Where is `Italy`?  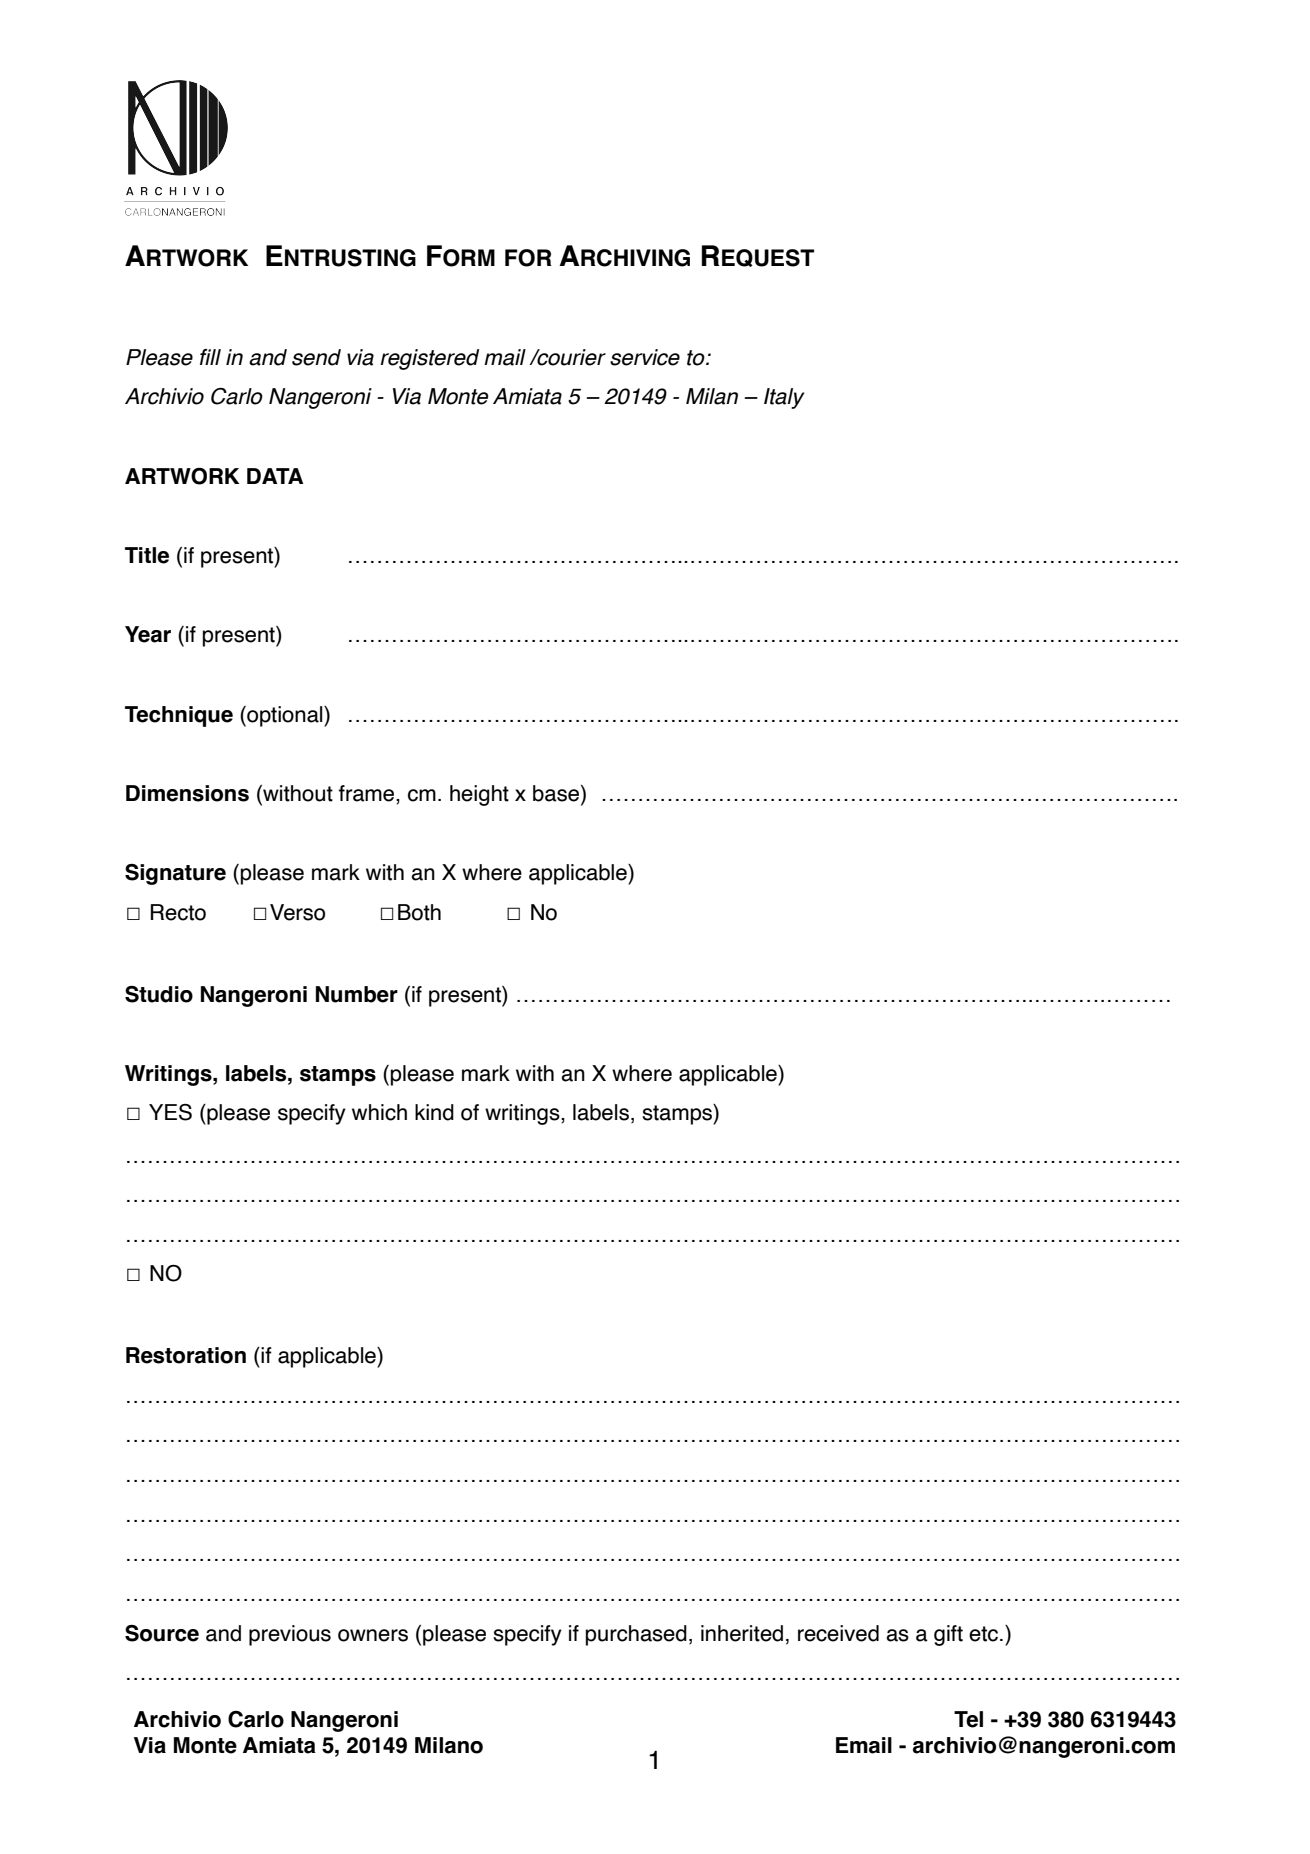 Italy is located at coordinates (784, 398).
